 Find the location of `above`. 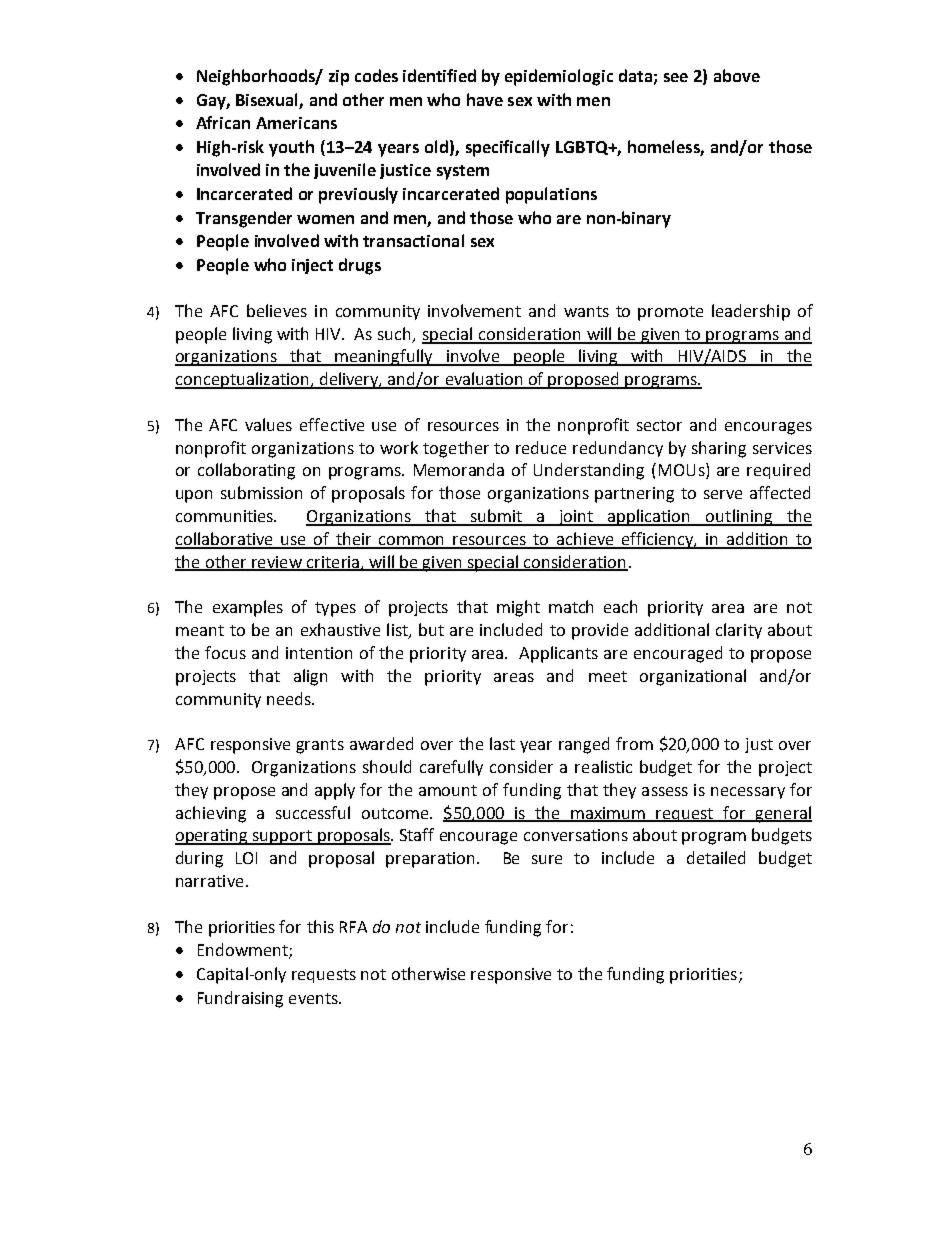

above is located at coordinates (737, 75).
